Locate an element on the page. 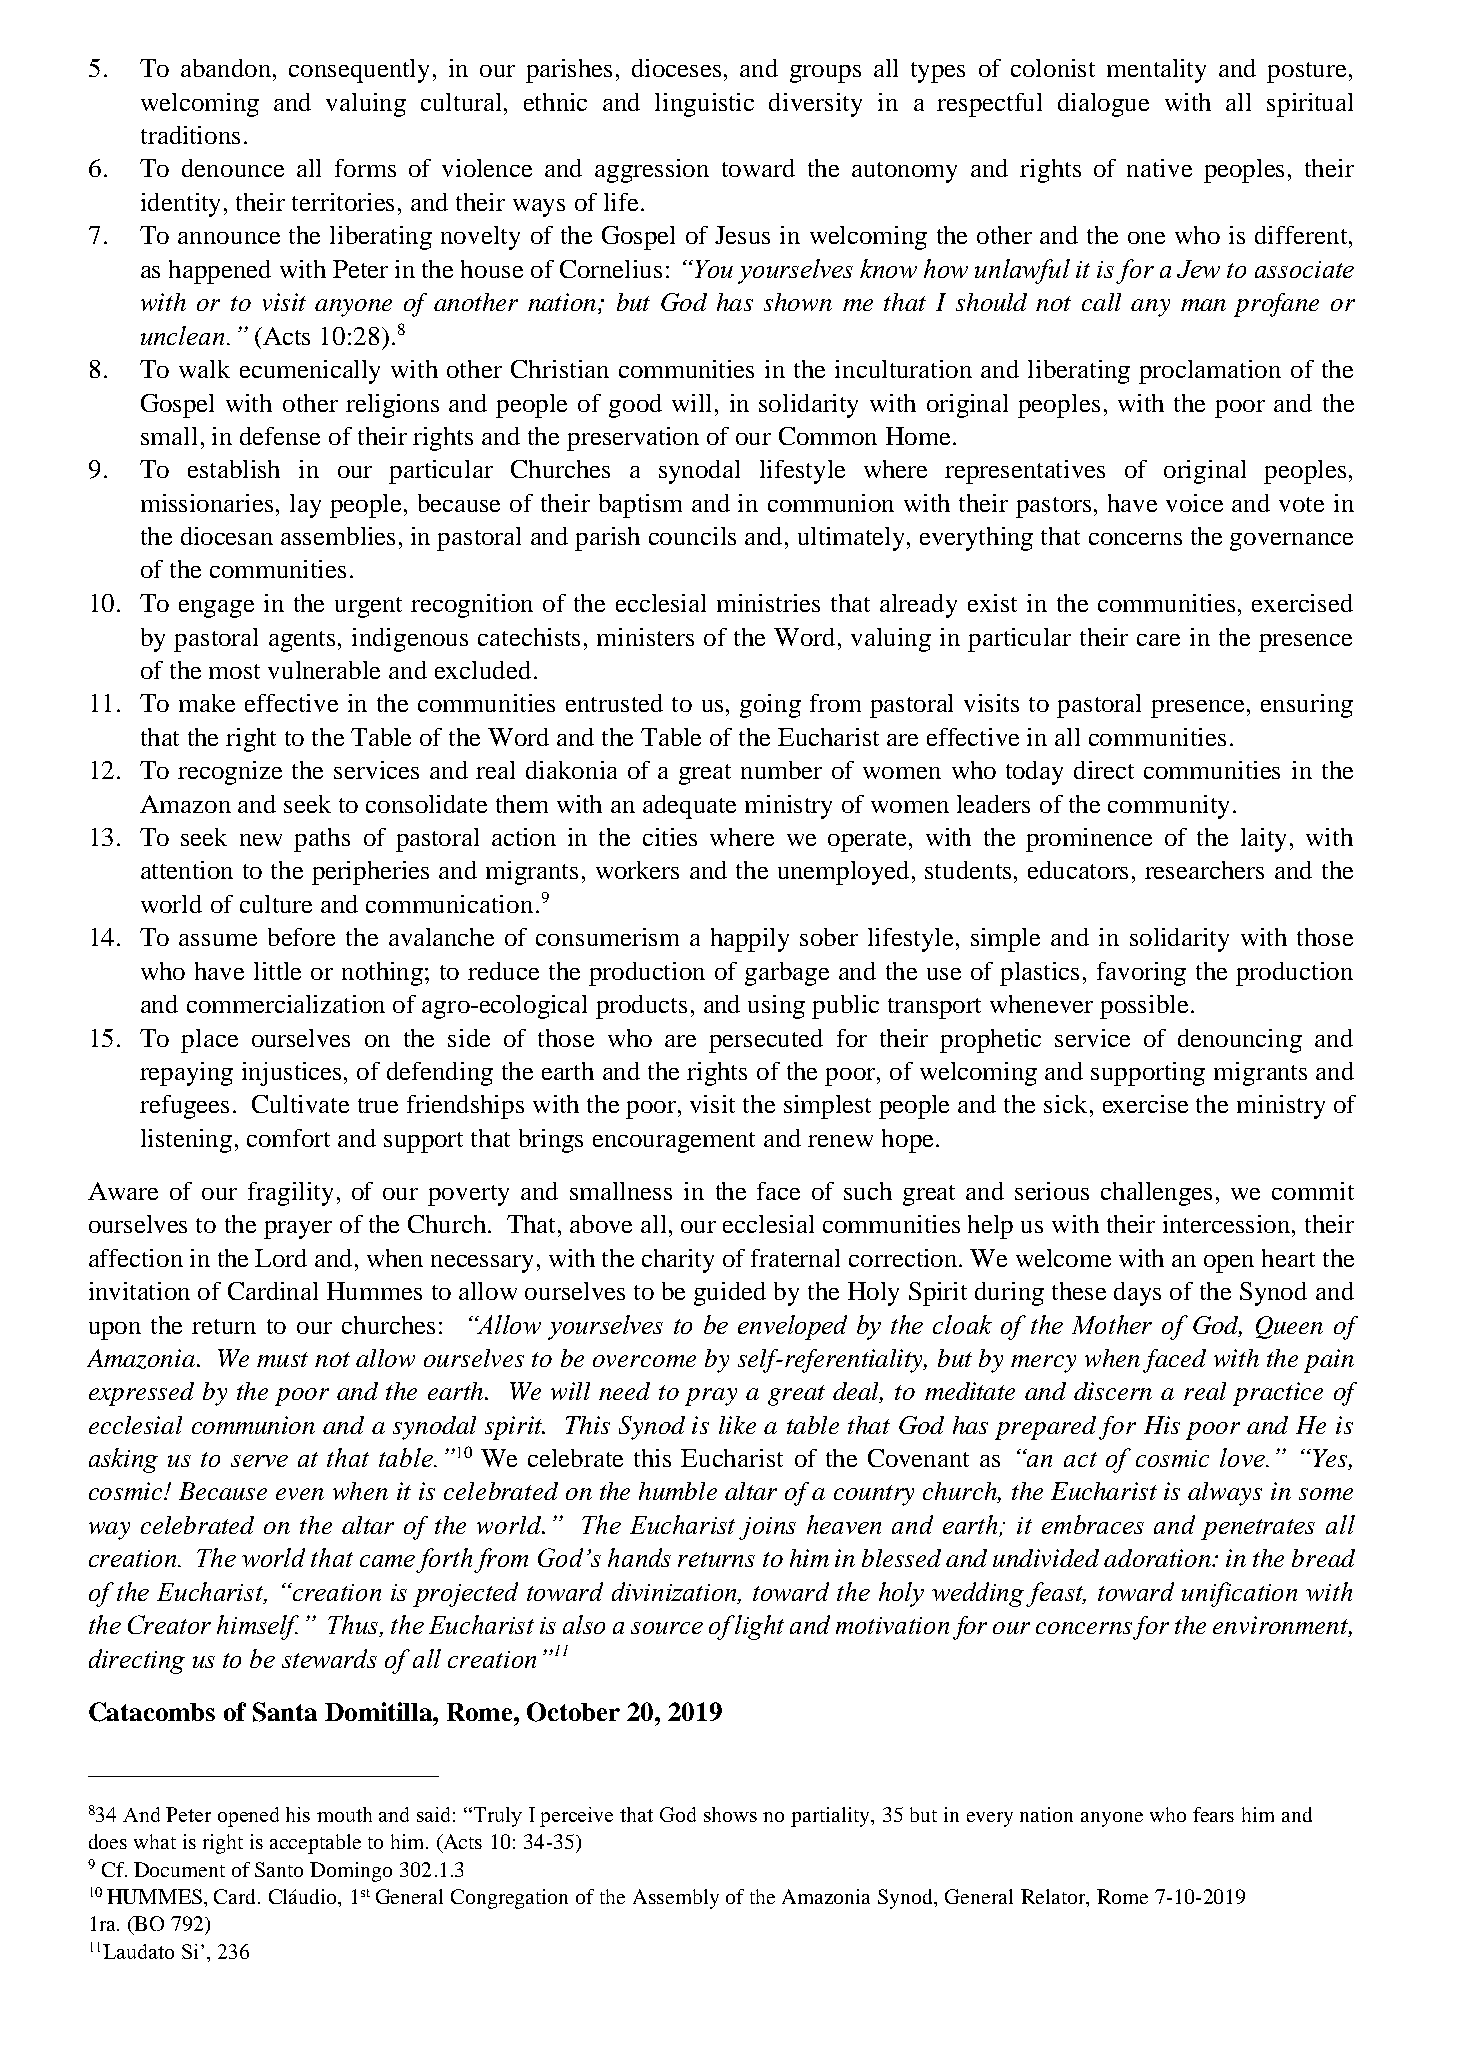  shows is located at coordinates (730, 1814).
